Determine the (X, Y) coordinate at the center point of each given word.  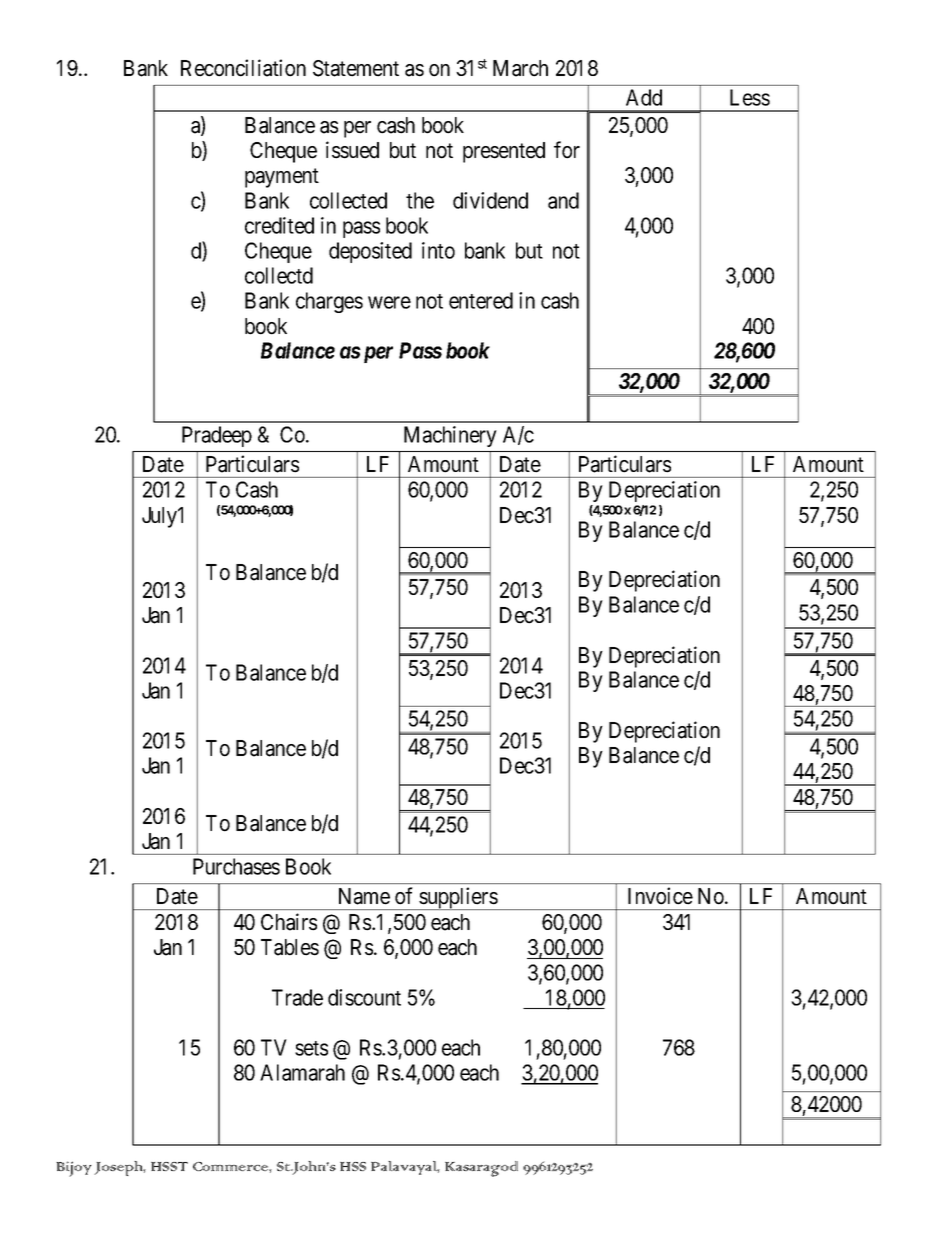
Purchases (236, 866)
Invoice (660, 896)
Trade (297, 997)
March (520, 68)
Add (644, 97)
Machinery (450, 436)
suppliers (458, 898)
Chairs (289, 922)
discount (364, 997)
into (438, 250)
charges (329, 302)
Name (364, 896)
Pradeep (217, 436)
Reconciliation (243, 68)
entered (481, 300)
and (563, 200)
